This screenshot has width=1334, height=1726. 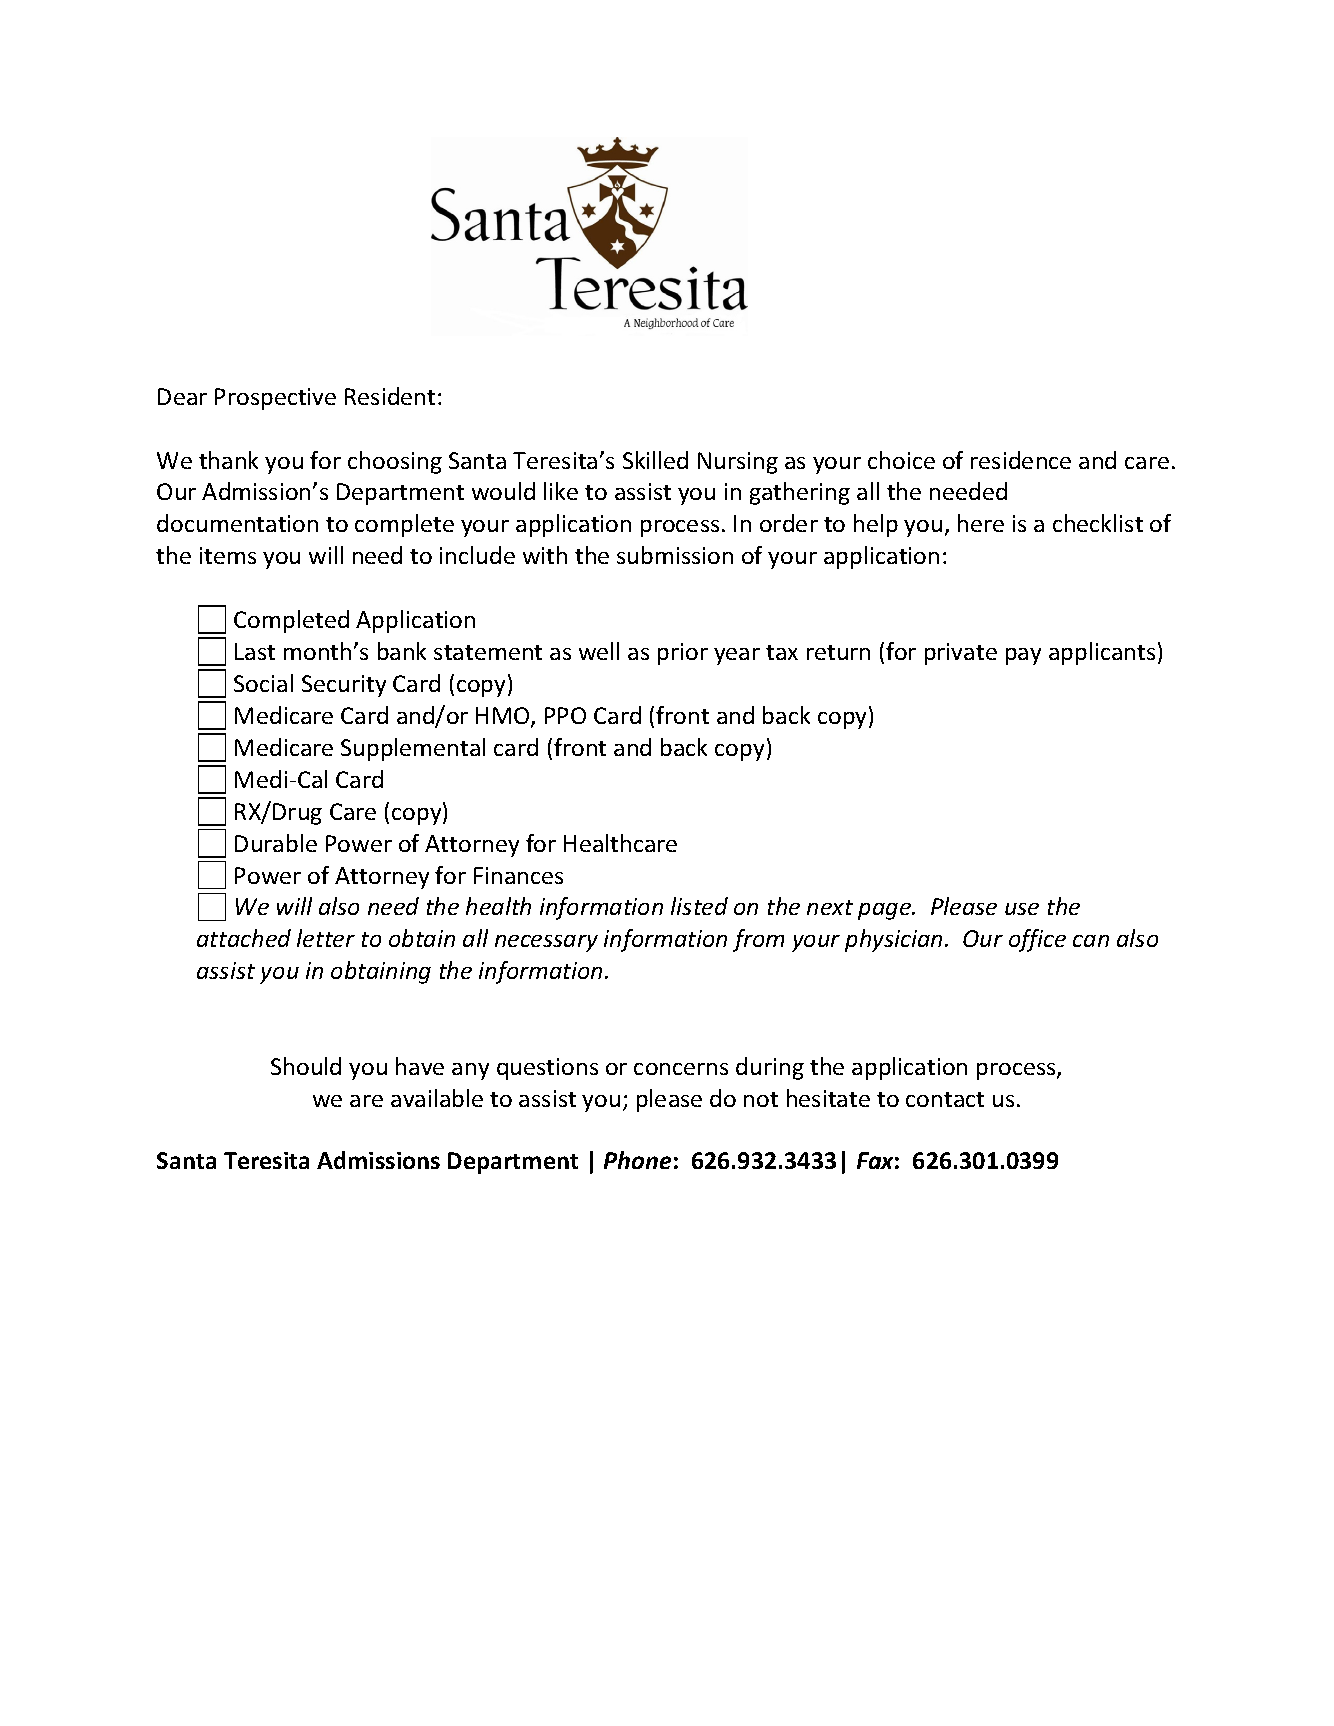 I want to click on Should, so click(x=306, y=1066).
